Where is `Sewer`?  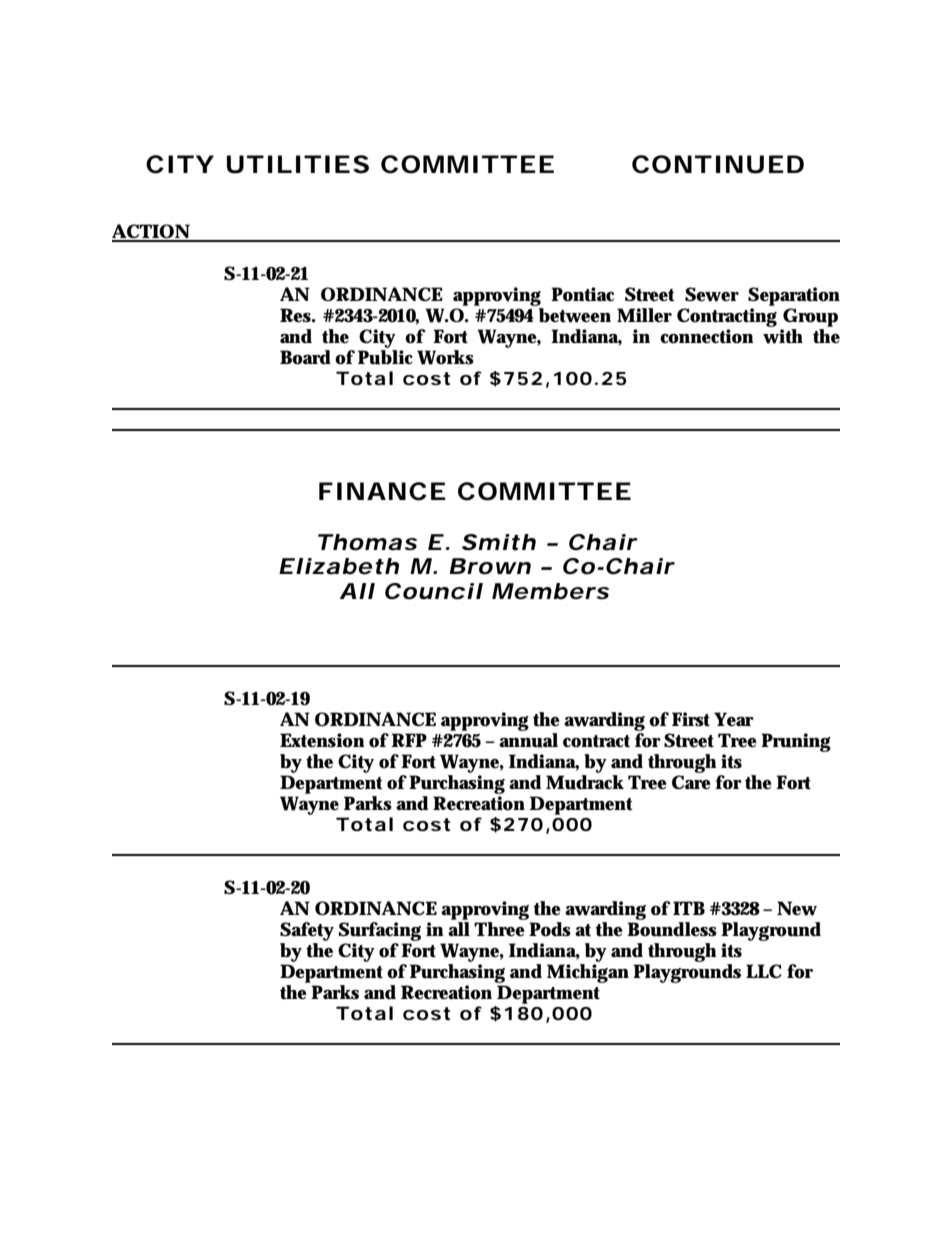 Sewer is located at coordinates (712, 294).
